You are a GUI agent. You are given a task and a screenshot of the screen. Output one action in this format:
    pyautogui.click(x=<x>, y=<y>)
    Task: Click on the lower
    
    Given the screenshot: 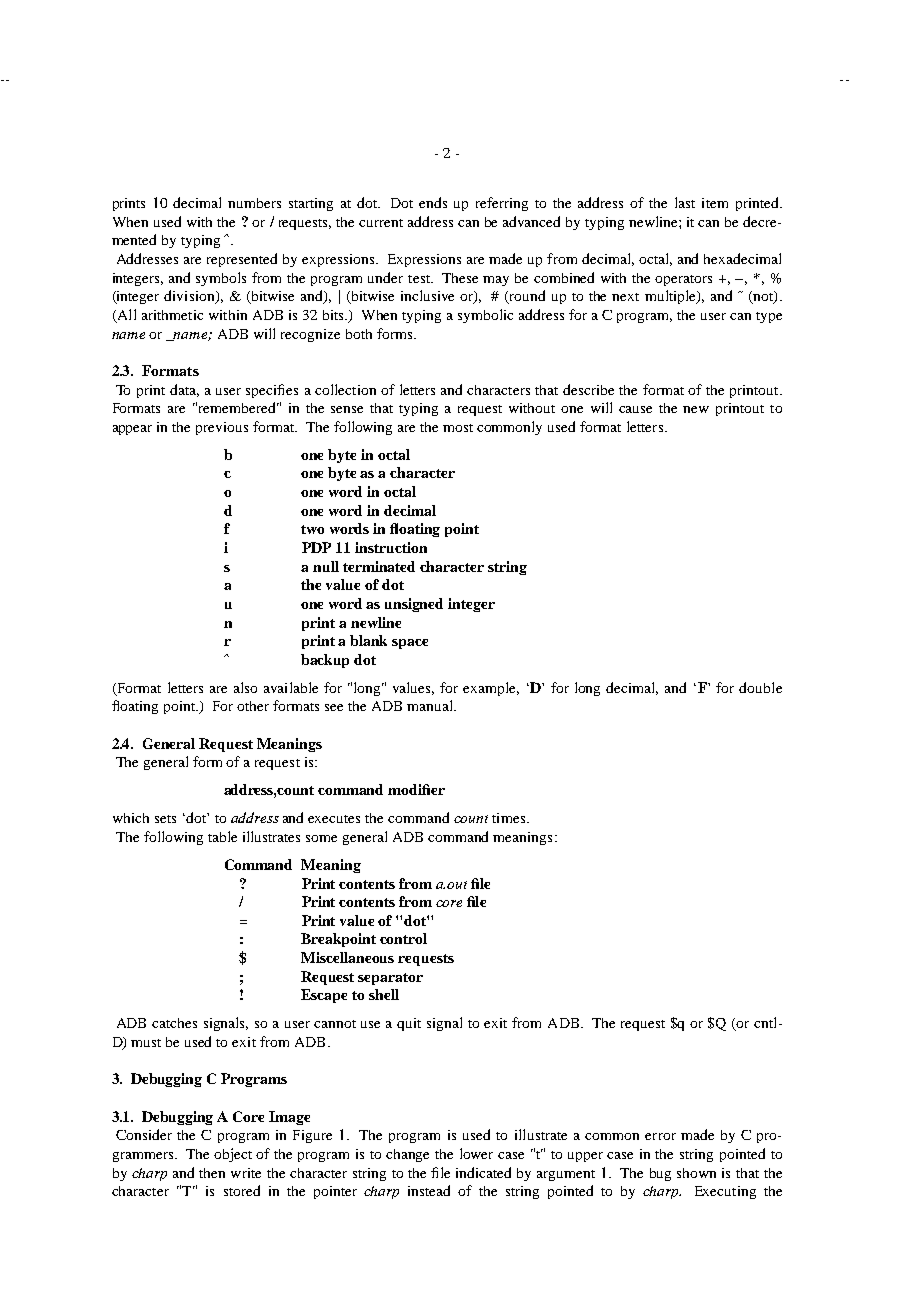 What is the action you would take?
    pyautogui.click(x=476, y=1153)
